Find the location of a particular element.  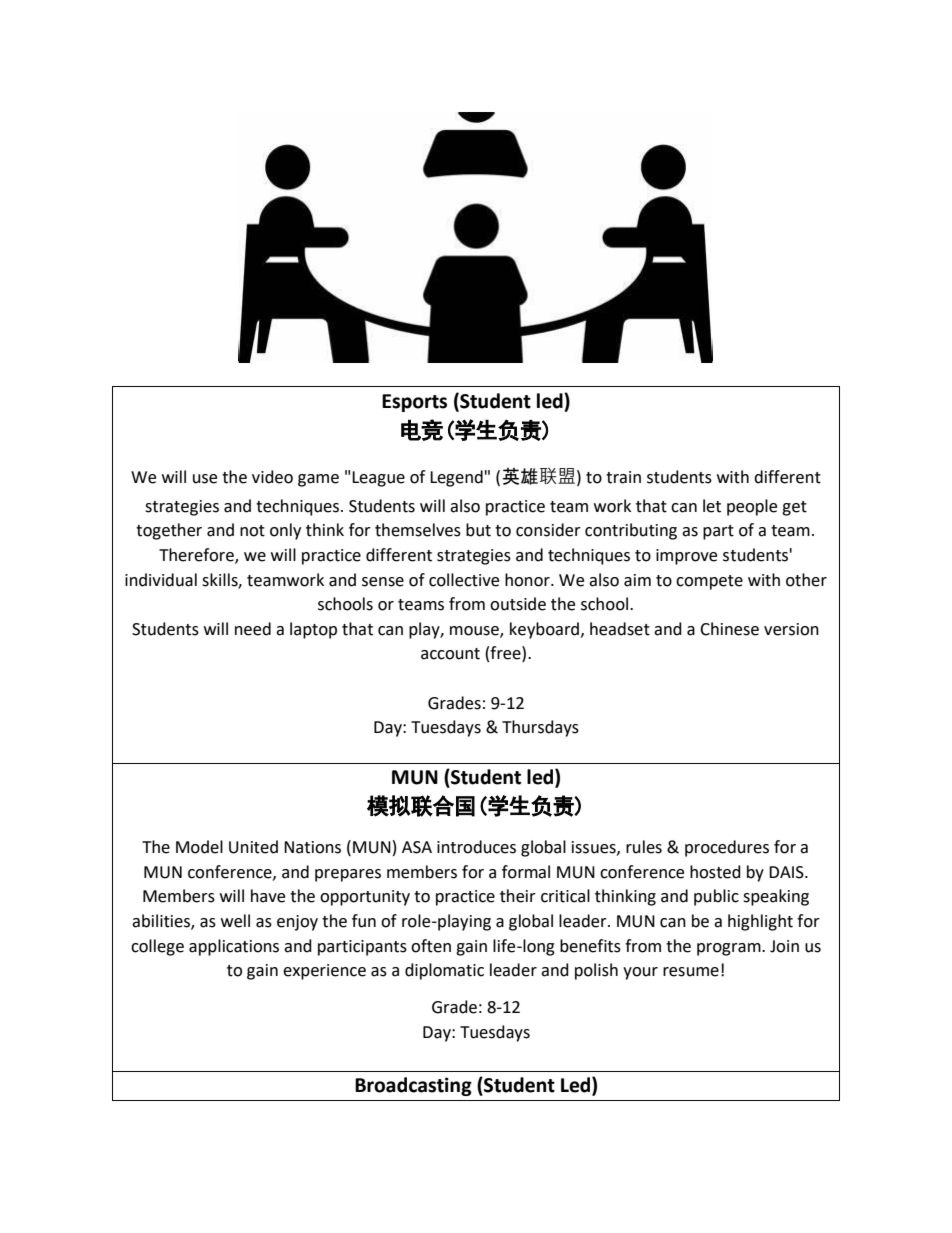

train is located at coordinates (623, 477).
